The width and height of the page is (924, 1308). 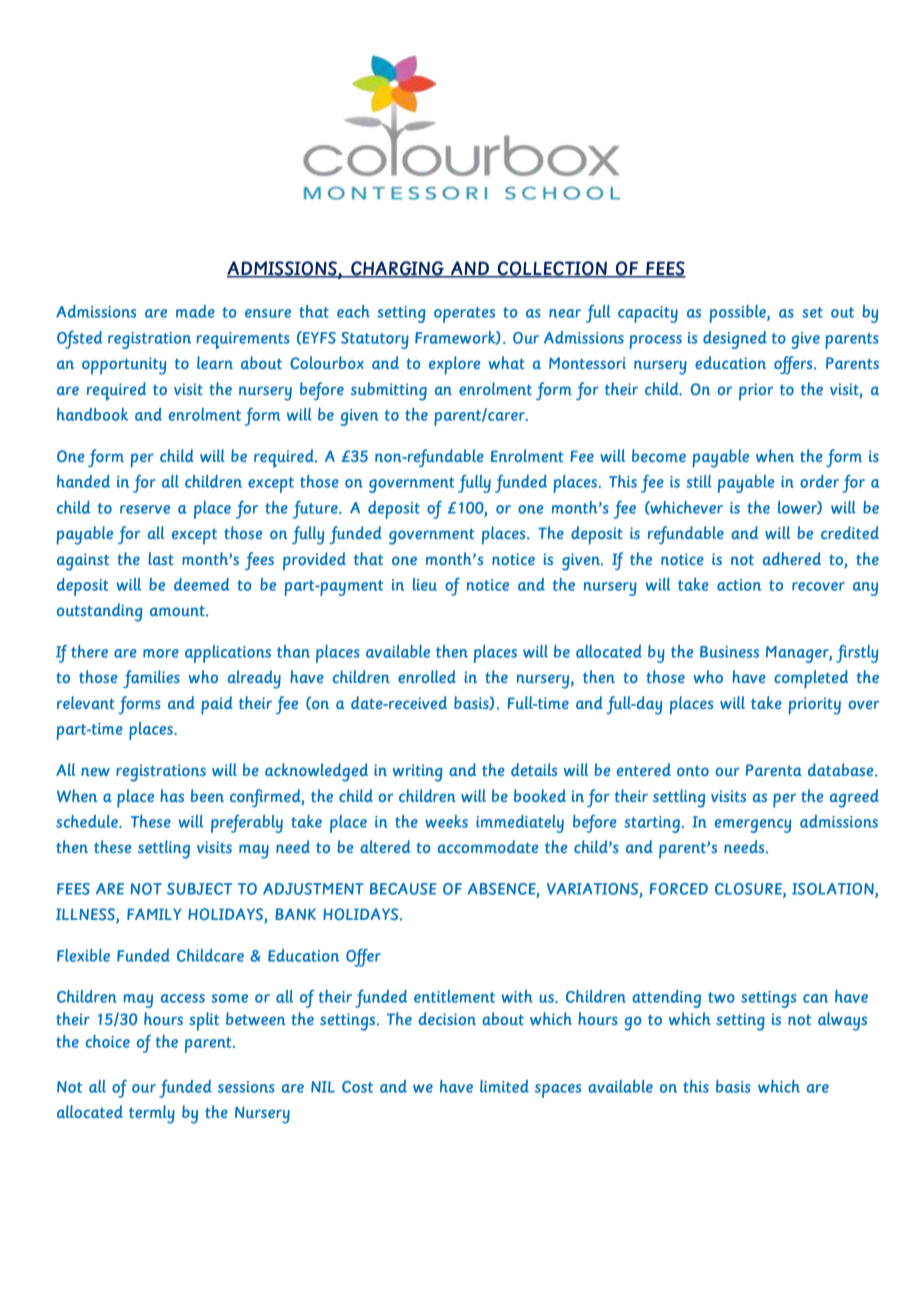 What do you see at coordinates (145, 509) in the page?
I see `reserve` at bounding box center [145, 509].
